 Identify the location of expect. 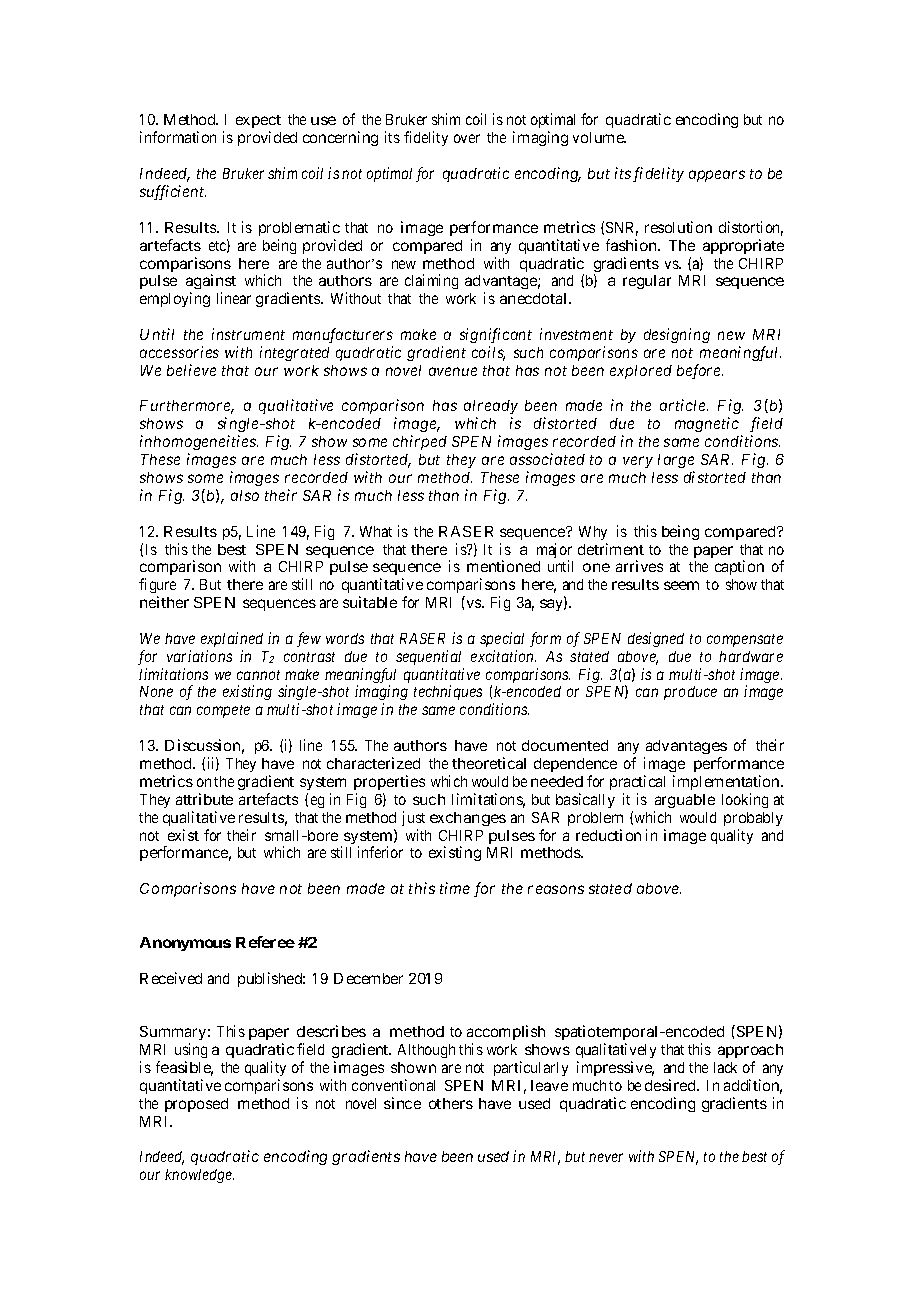
(258, 123).
